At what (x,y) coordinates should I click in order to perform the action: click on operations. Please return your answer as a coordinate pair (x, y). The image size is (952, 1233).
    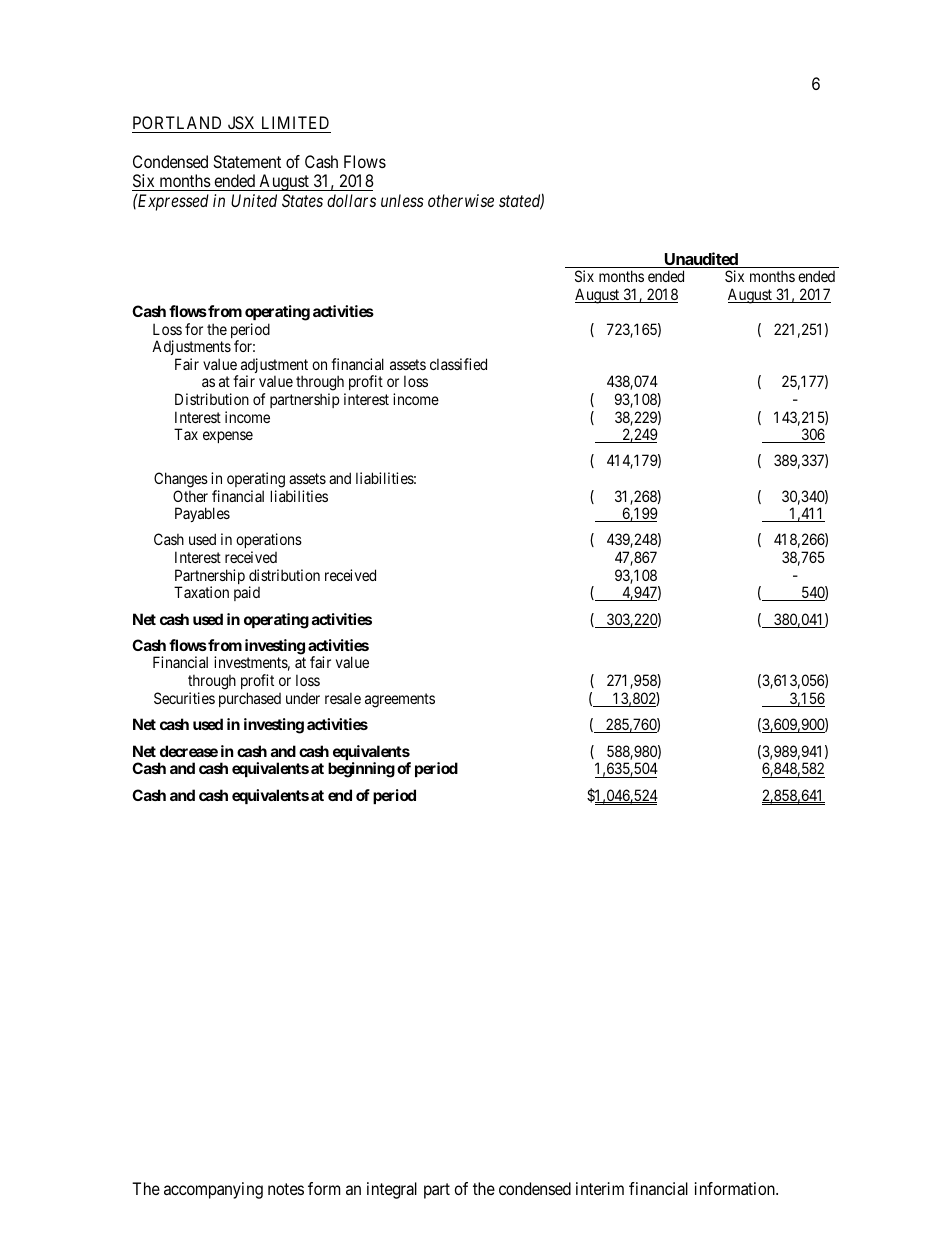
    Looking at the image, I should click on (269, 542).
